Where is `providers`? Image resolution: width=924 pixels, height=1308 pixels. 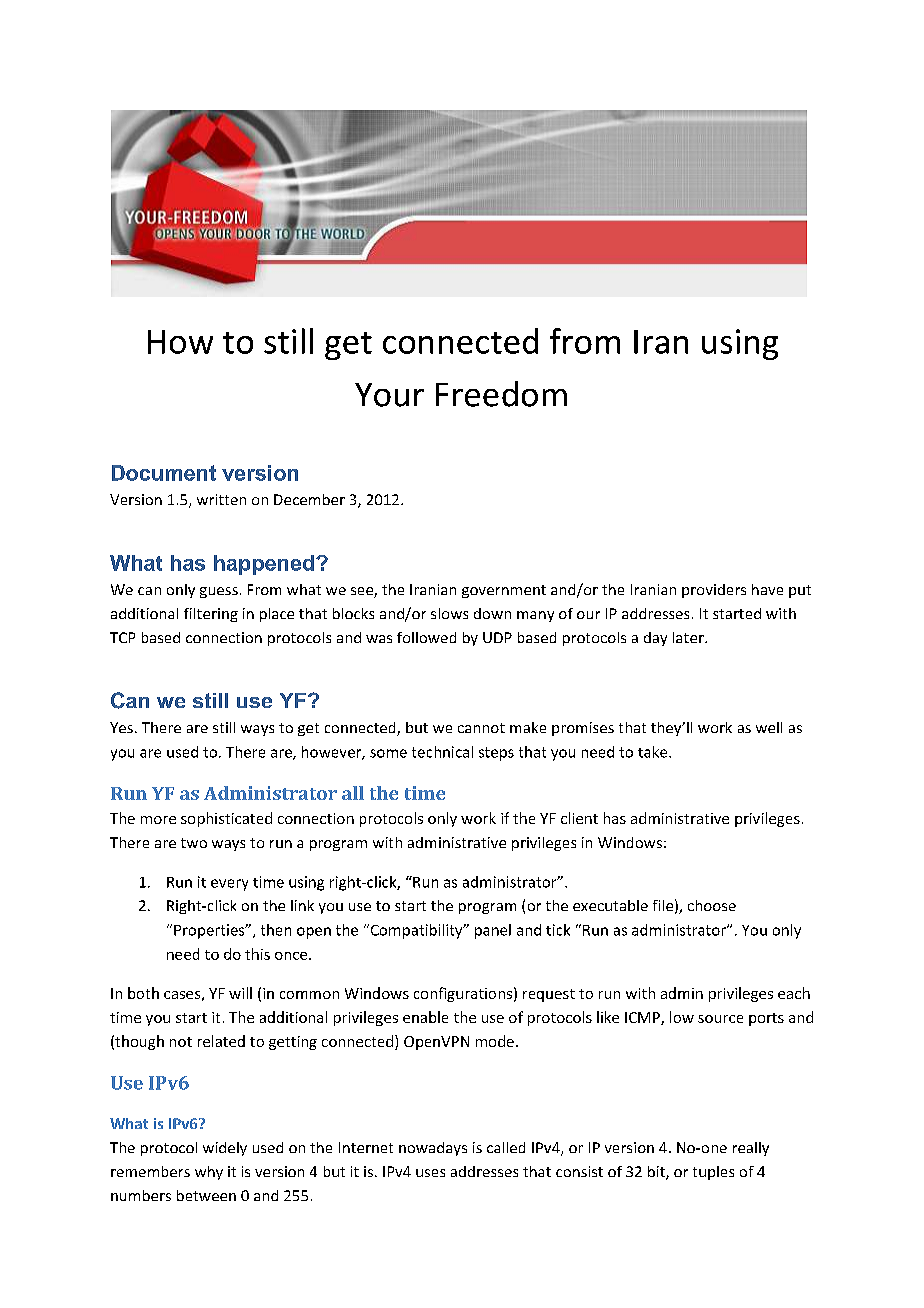
providers is located at coordinates (714, 591).
